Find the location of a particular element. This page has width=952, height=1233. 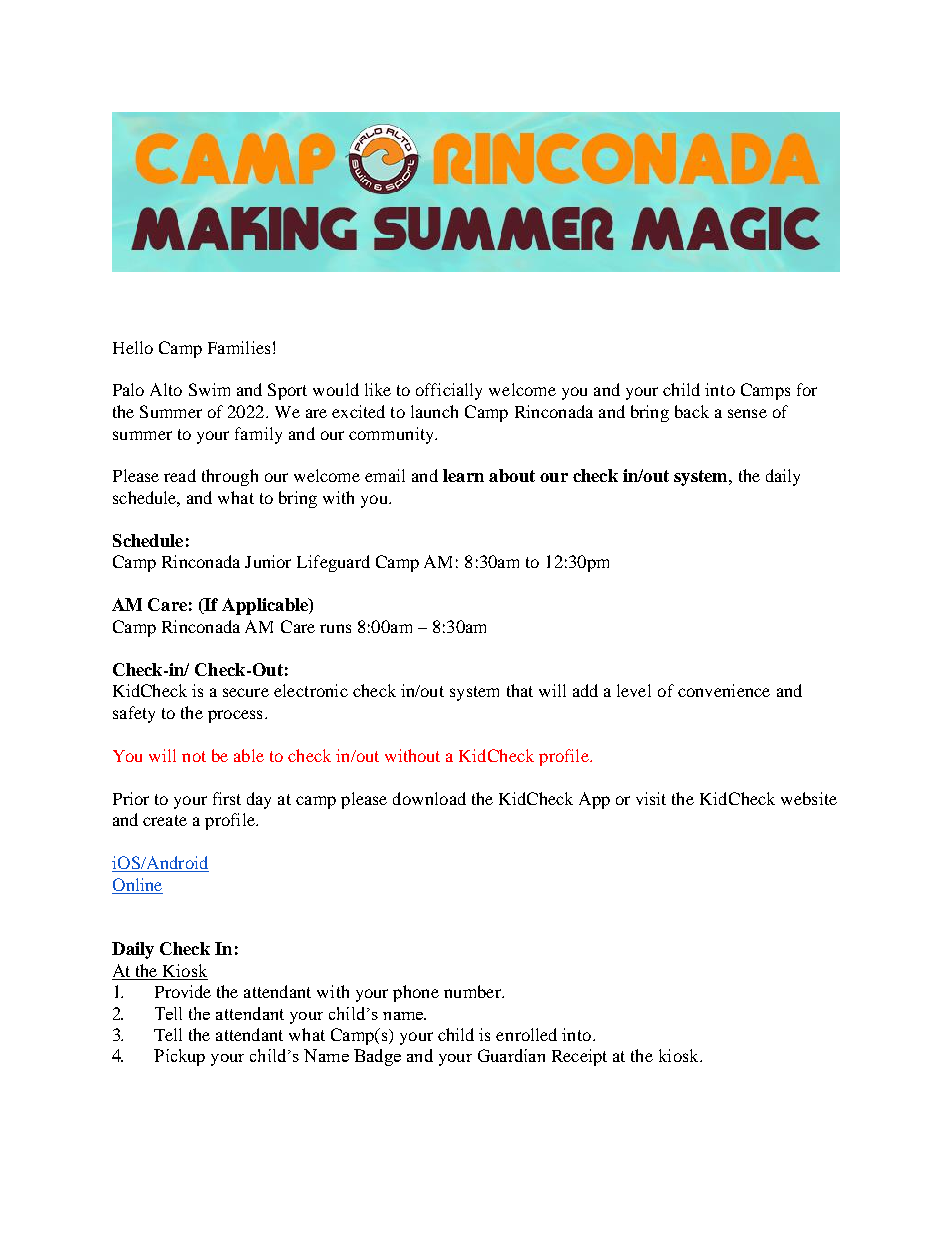

officially is located at coordinates (449, 391).
